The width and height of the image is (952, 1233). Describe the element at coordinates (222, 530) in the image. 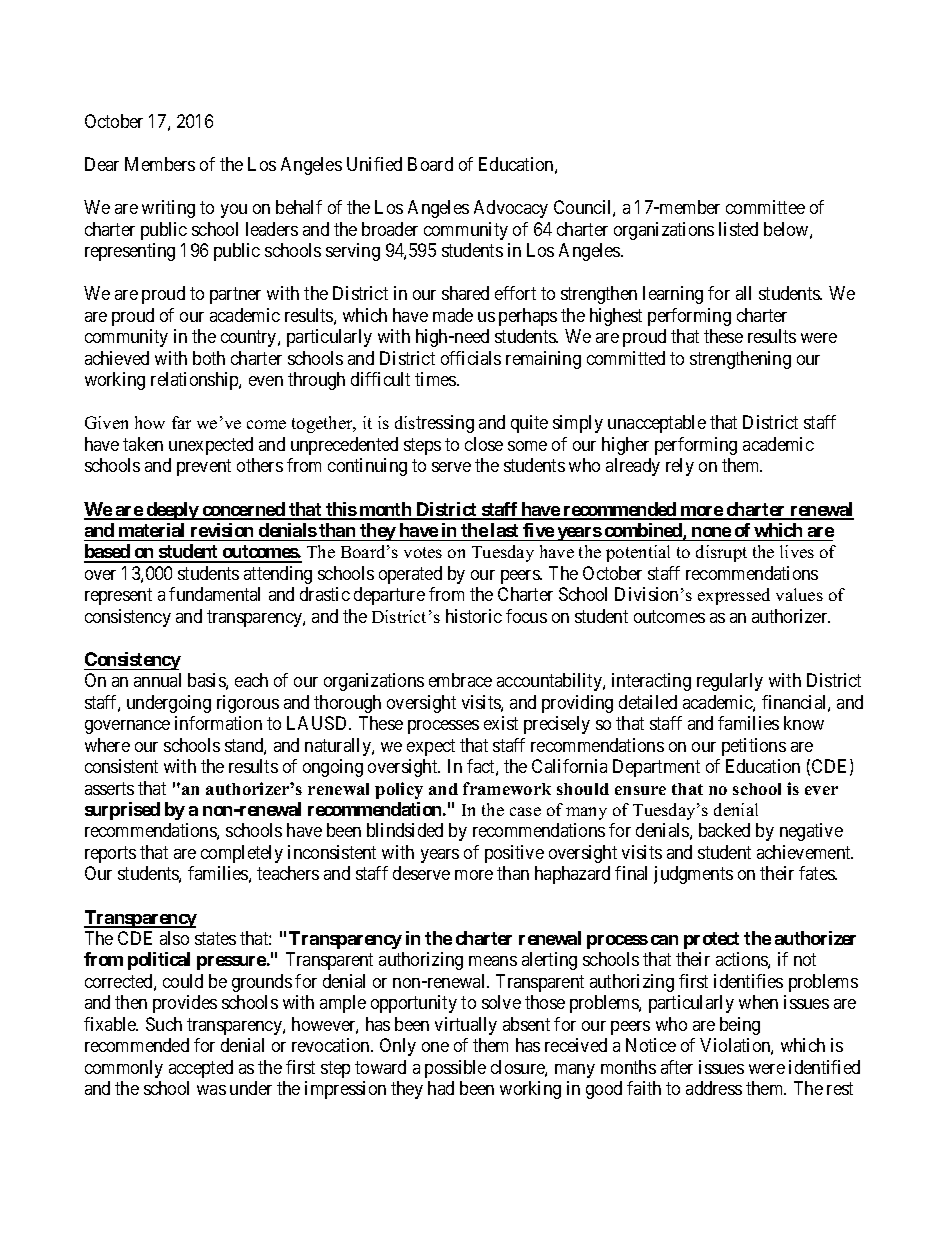

I see `revision` at that location.
